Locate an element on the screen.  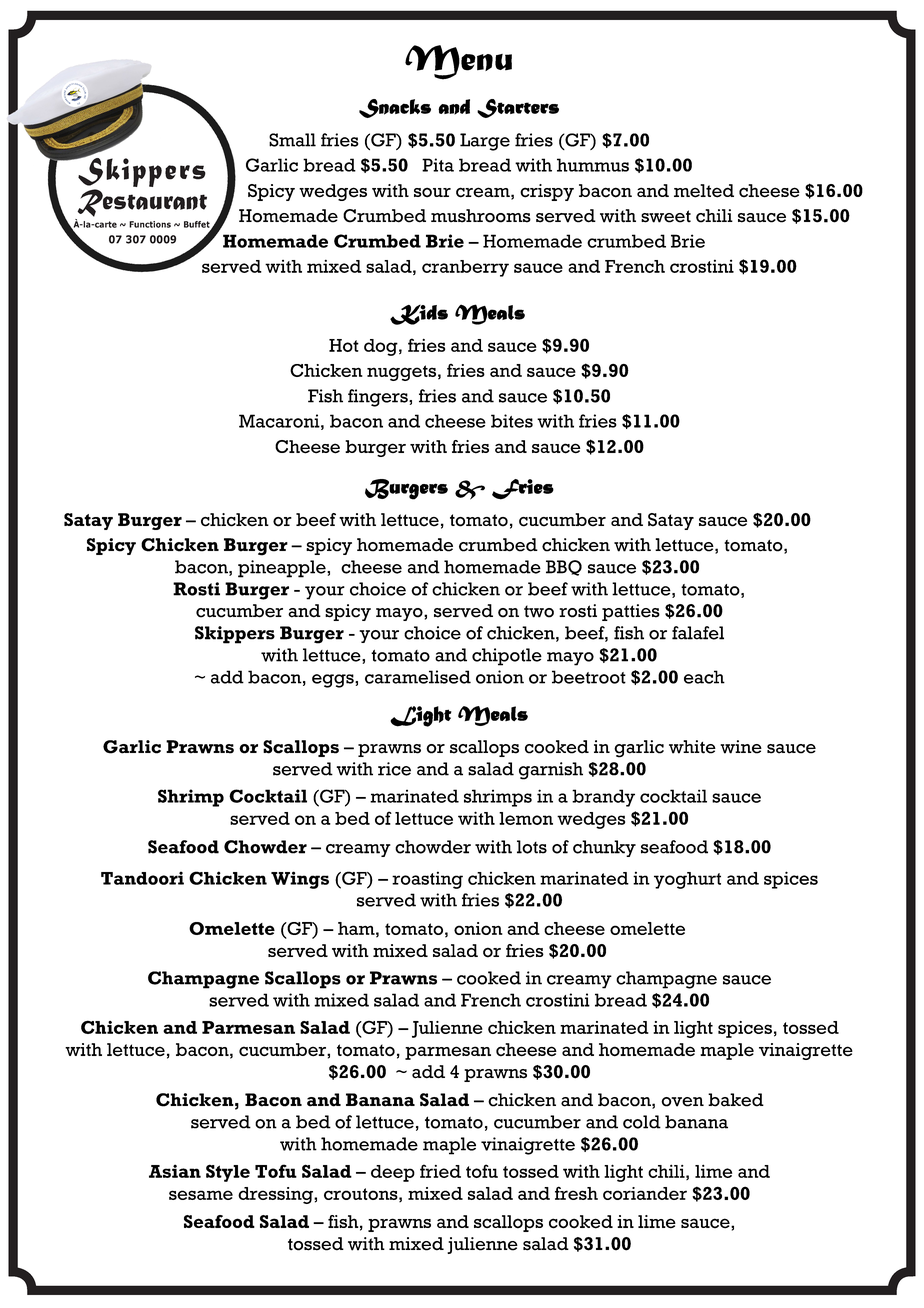
Menu is located at coordinates (458, 62).
